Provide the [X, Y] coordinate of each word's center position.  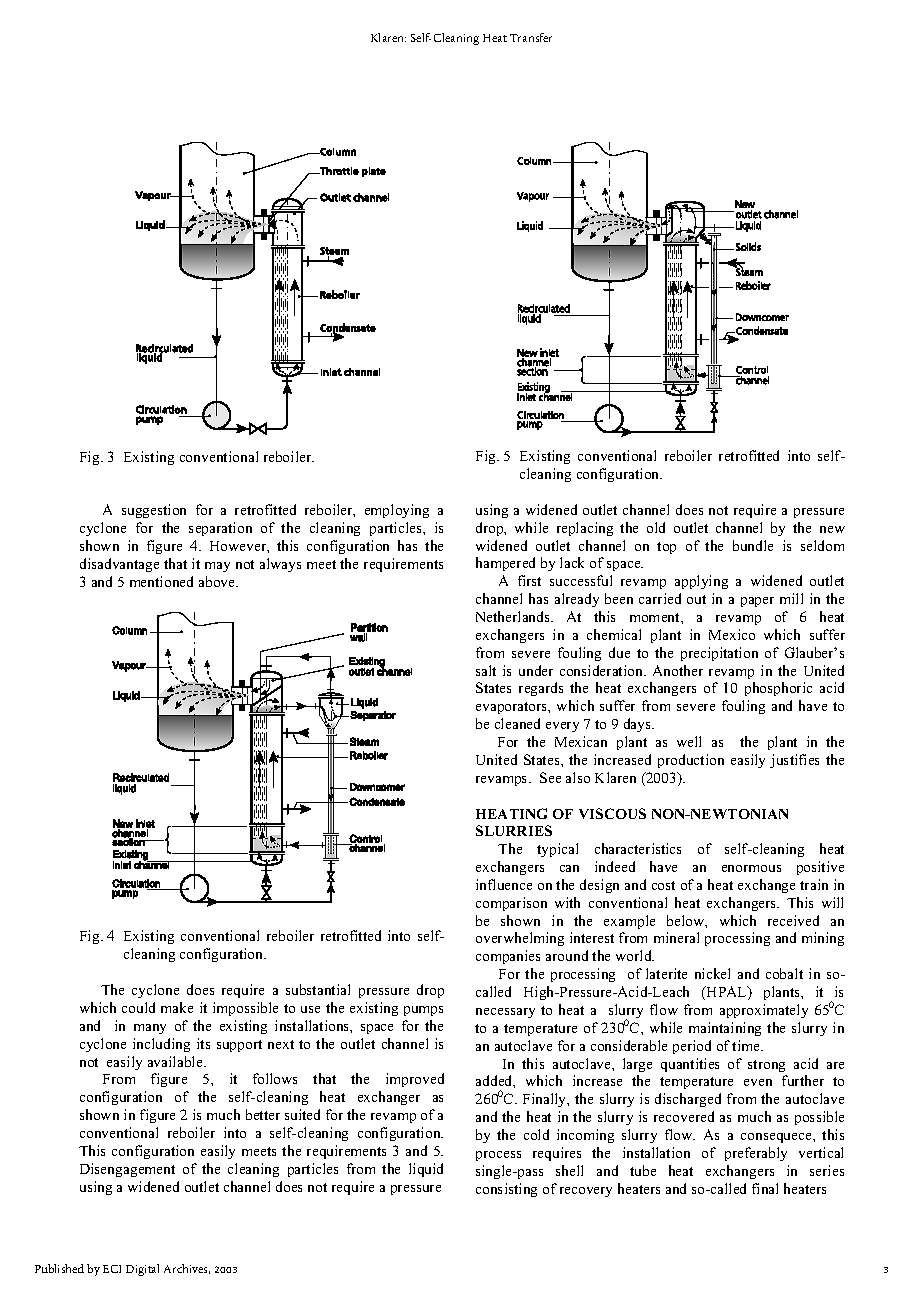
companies [508, 957]
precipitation [719, 654]
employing [397, 511]
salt [486, 670]
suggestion [154, 511]
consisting [506, 1190]
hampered [505, 564]
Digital [142, 1270]
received [793, 920]
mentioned [161, 581]
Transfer [531, 37]
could [138, 1007]
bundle [753, 545]
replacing [585, 529]
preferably [756, 1154]
